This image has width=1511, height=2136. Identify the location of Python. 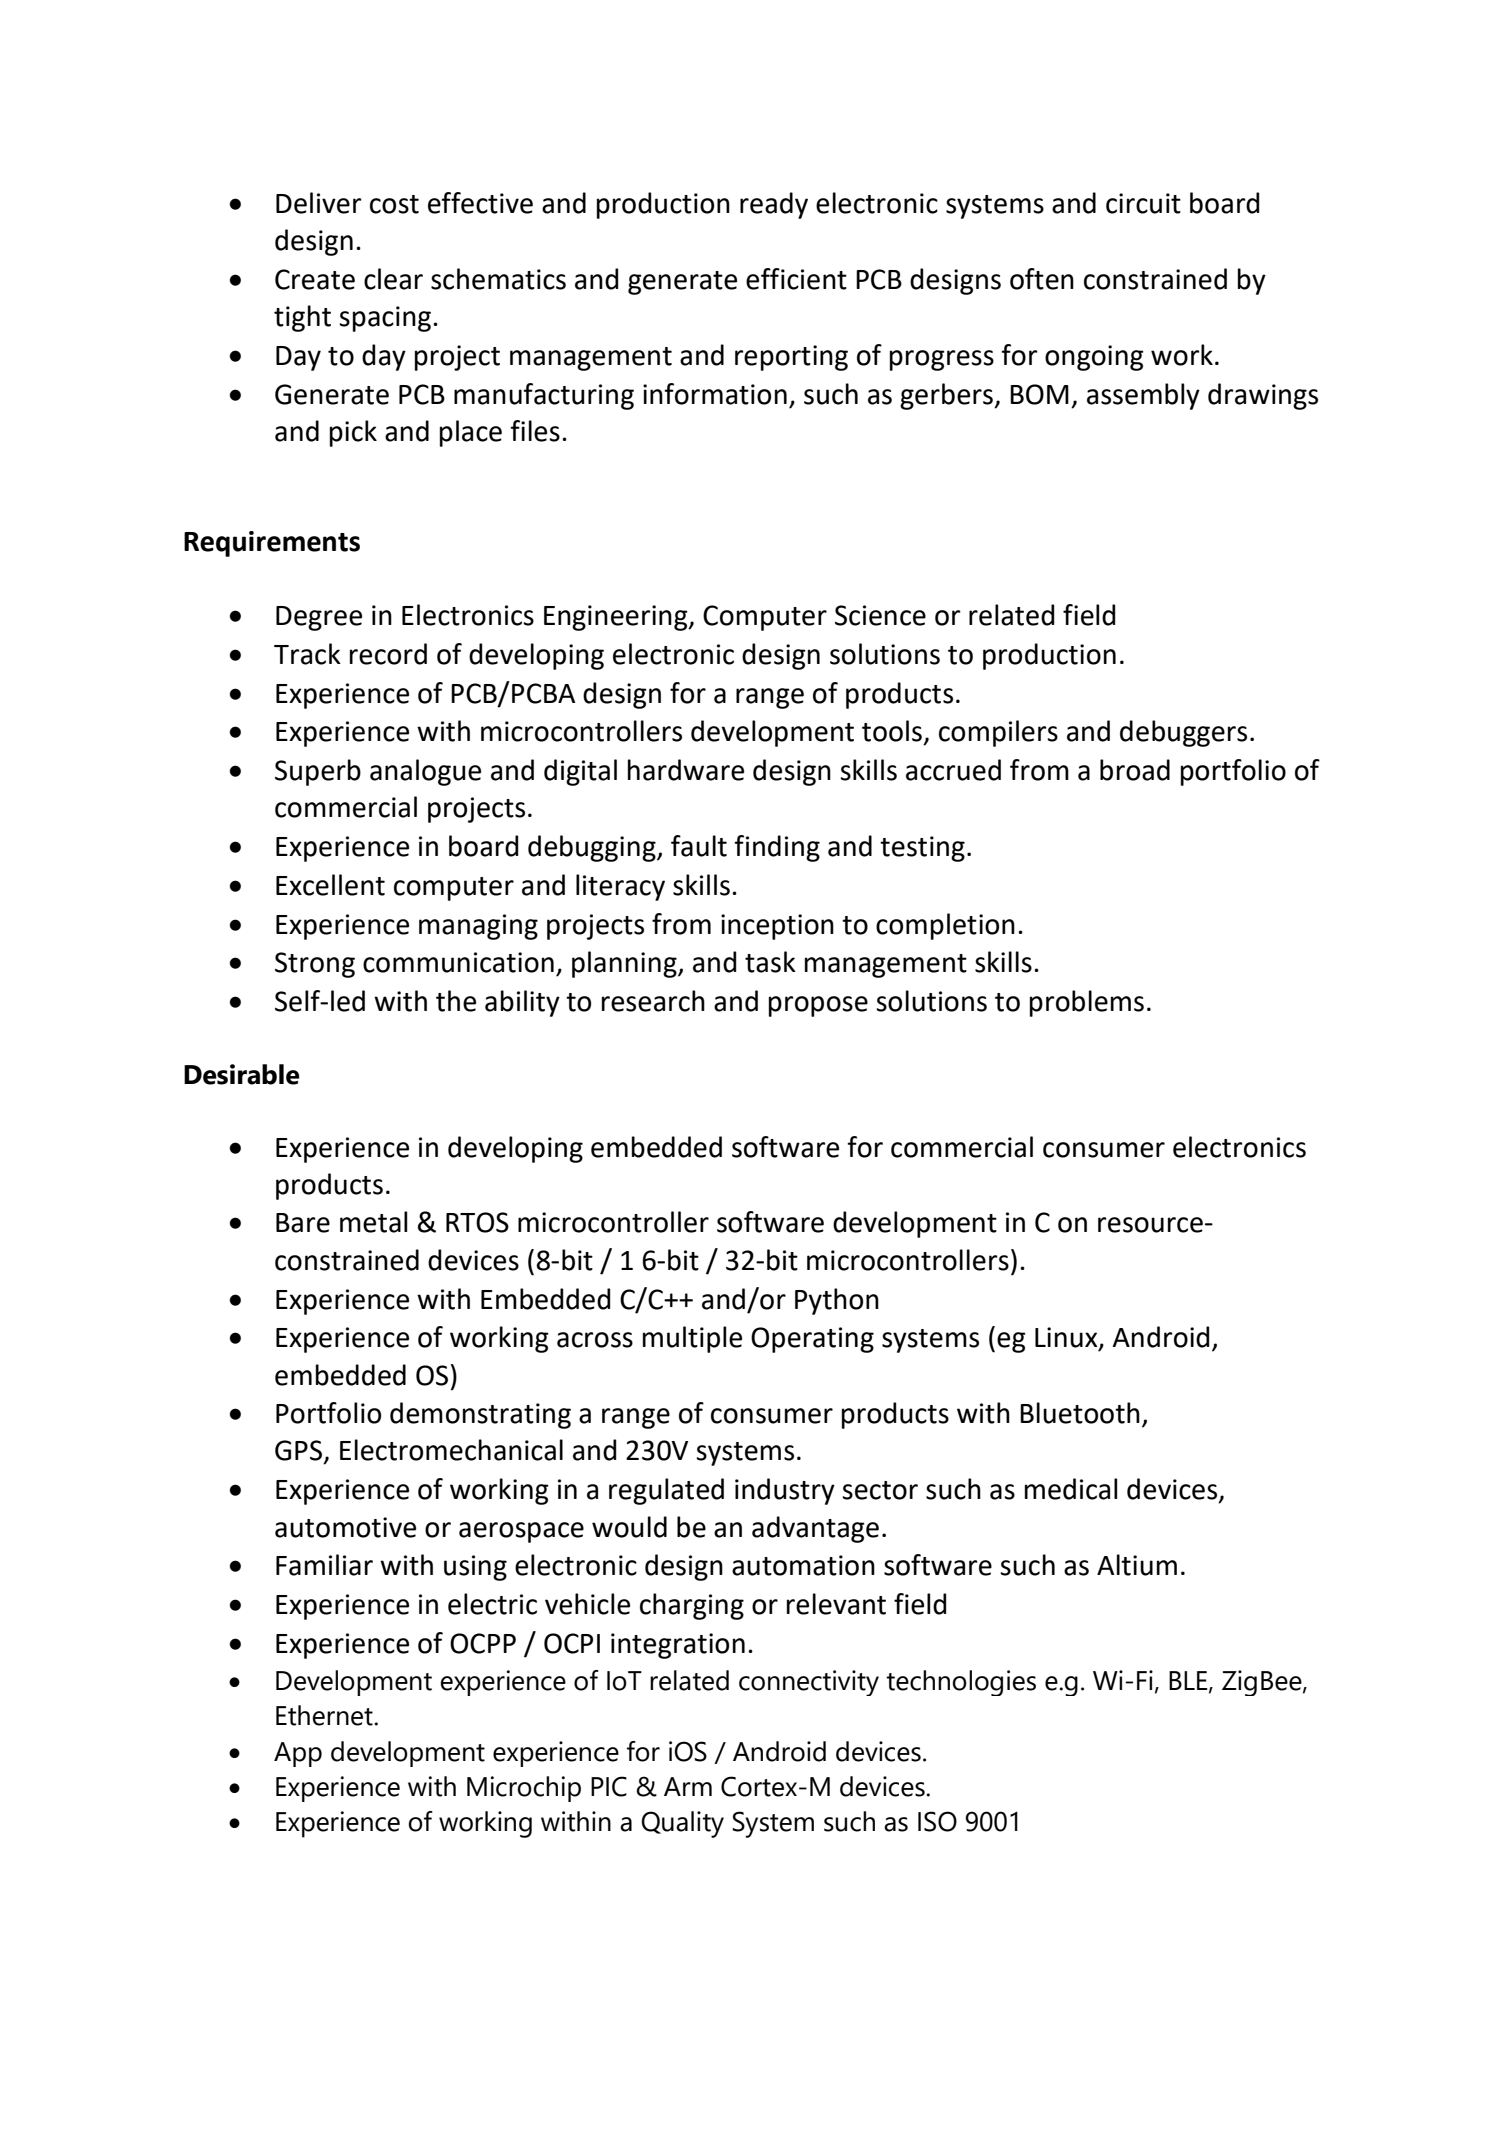
(837, 1301).
